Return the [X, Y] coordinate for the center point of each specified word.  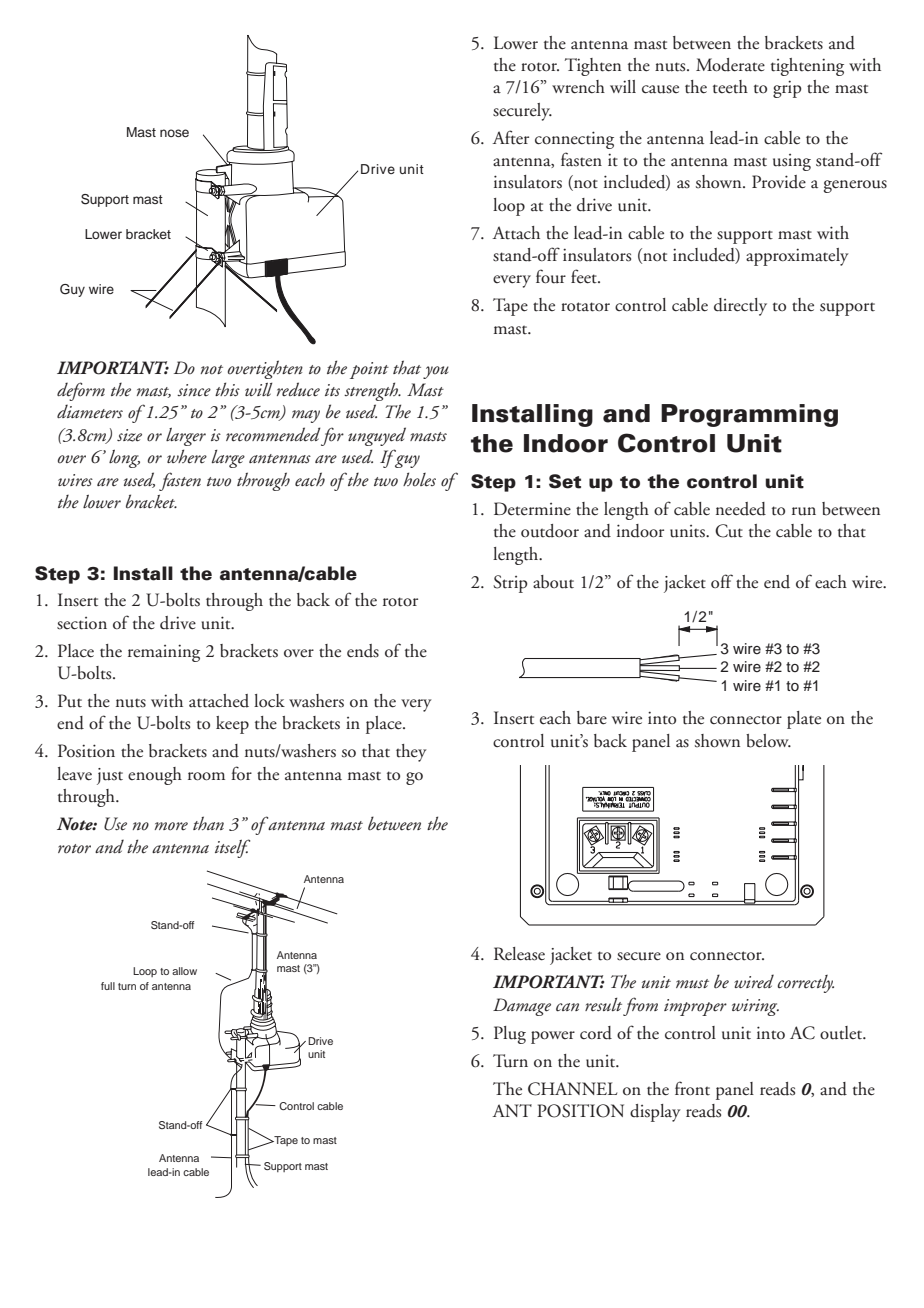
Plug [510, 1035]
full [108, 986]
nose [174, 133]
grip [787, 89]
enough [155, 776]
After [510, 137]
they [411, 753]
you [436, 372]
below [768, 741]
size [129, 435]
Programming [749, 415]
